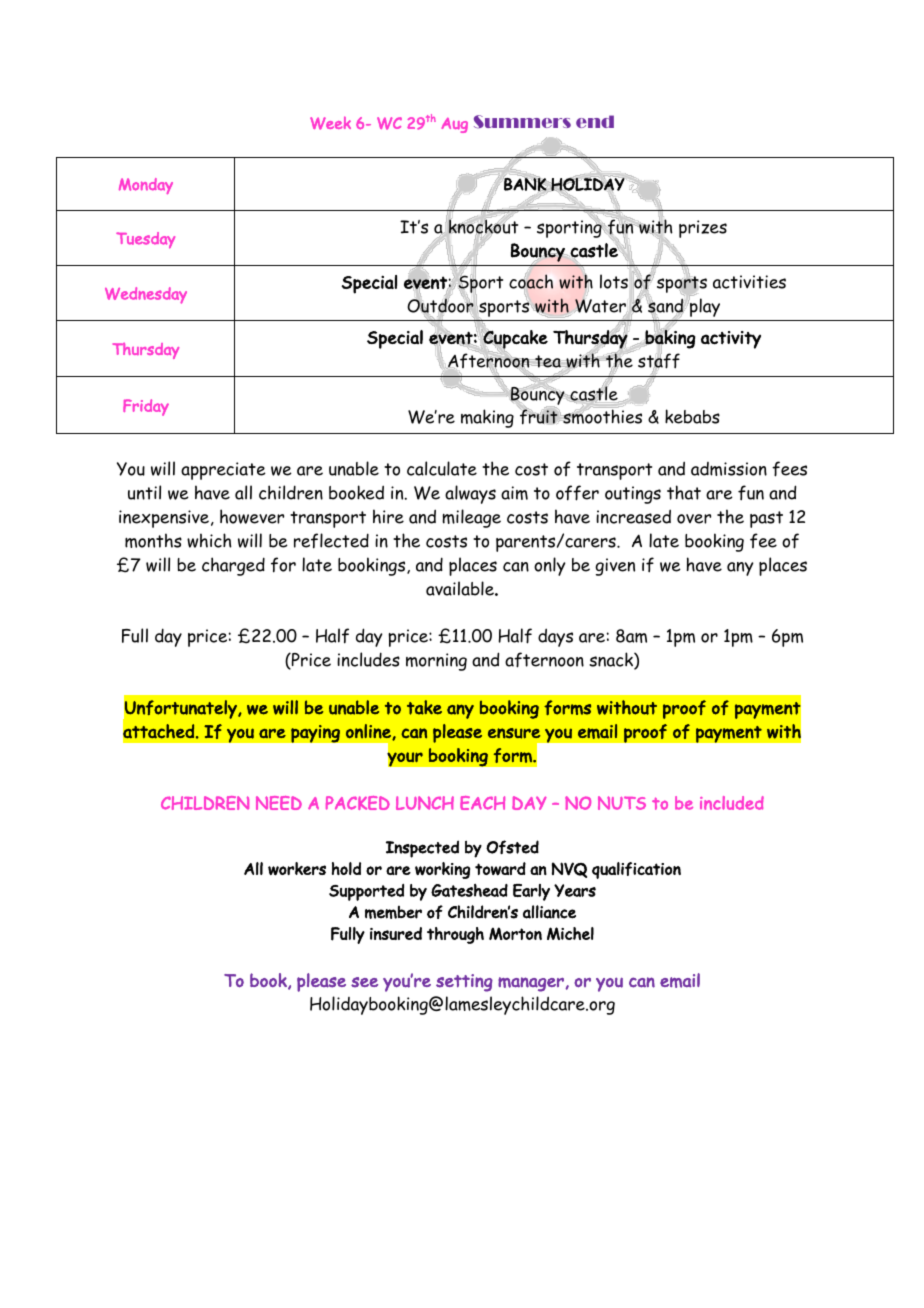 This screenshot has width=924, height=1308. Describe the element at coordinates (694, 519) in the screenshot. I see `over` at that location.
